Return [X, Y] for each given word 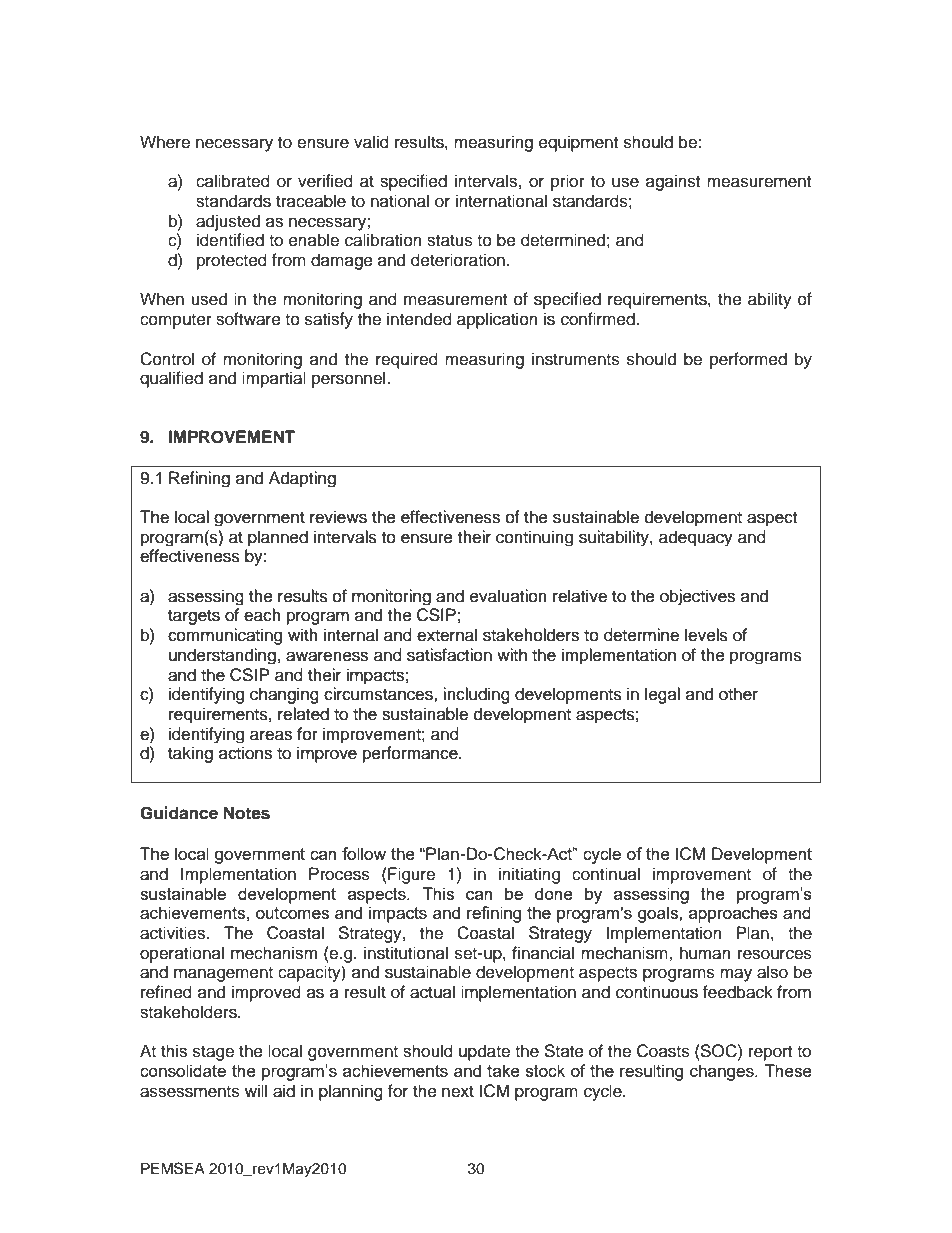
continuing [534, 538]
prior [568, 182]
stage [213, 1053]
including [476, 695]
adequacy [696, 538]
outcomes [292, 913]
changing [284, 695]
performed [748, 360]
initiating [529, 875]
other [738, 694]
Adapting [302, 479]
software [248, 319]
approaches [733, 914]
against [673, 182]
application [497, 320]
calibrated [233, 181]
